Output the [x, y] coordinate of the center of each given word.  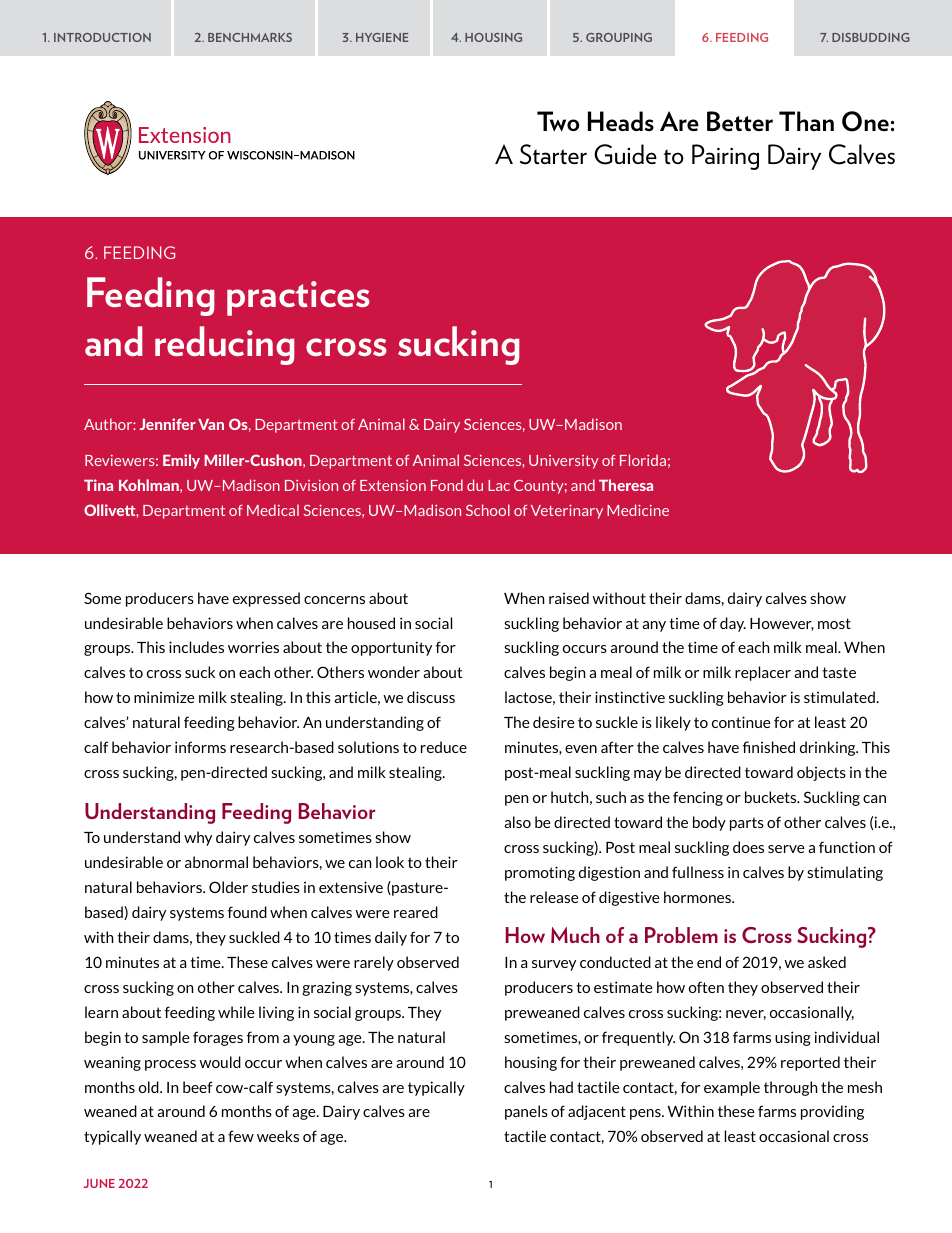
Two [558, 121]
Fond [447, 485]
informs [200, 747]
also [517, 822]
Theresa [626, 485]
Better [740, 121]
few [241, 1136]
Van [211, 424]
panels [526, 1112]
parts [747, 824]
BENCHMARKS [250, 37]
